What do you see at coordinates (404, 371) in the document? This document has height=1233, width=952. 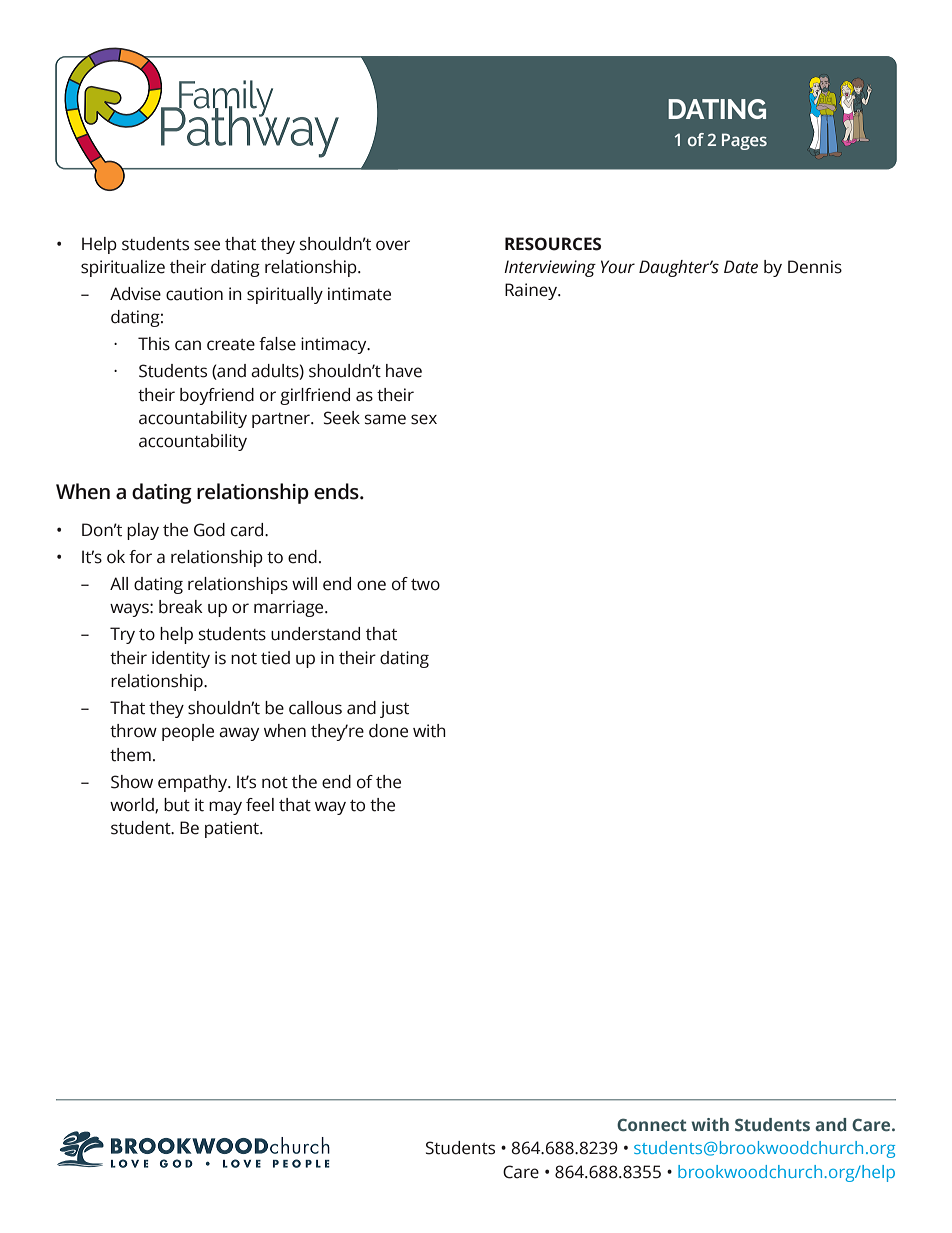 I see `have` at bounding box center [404, 371].
